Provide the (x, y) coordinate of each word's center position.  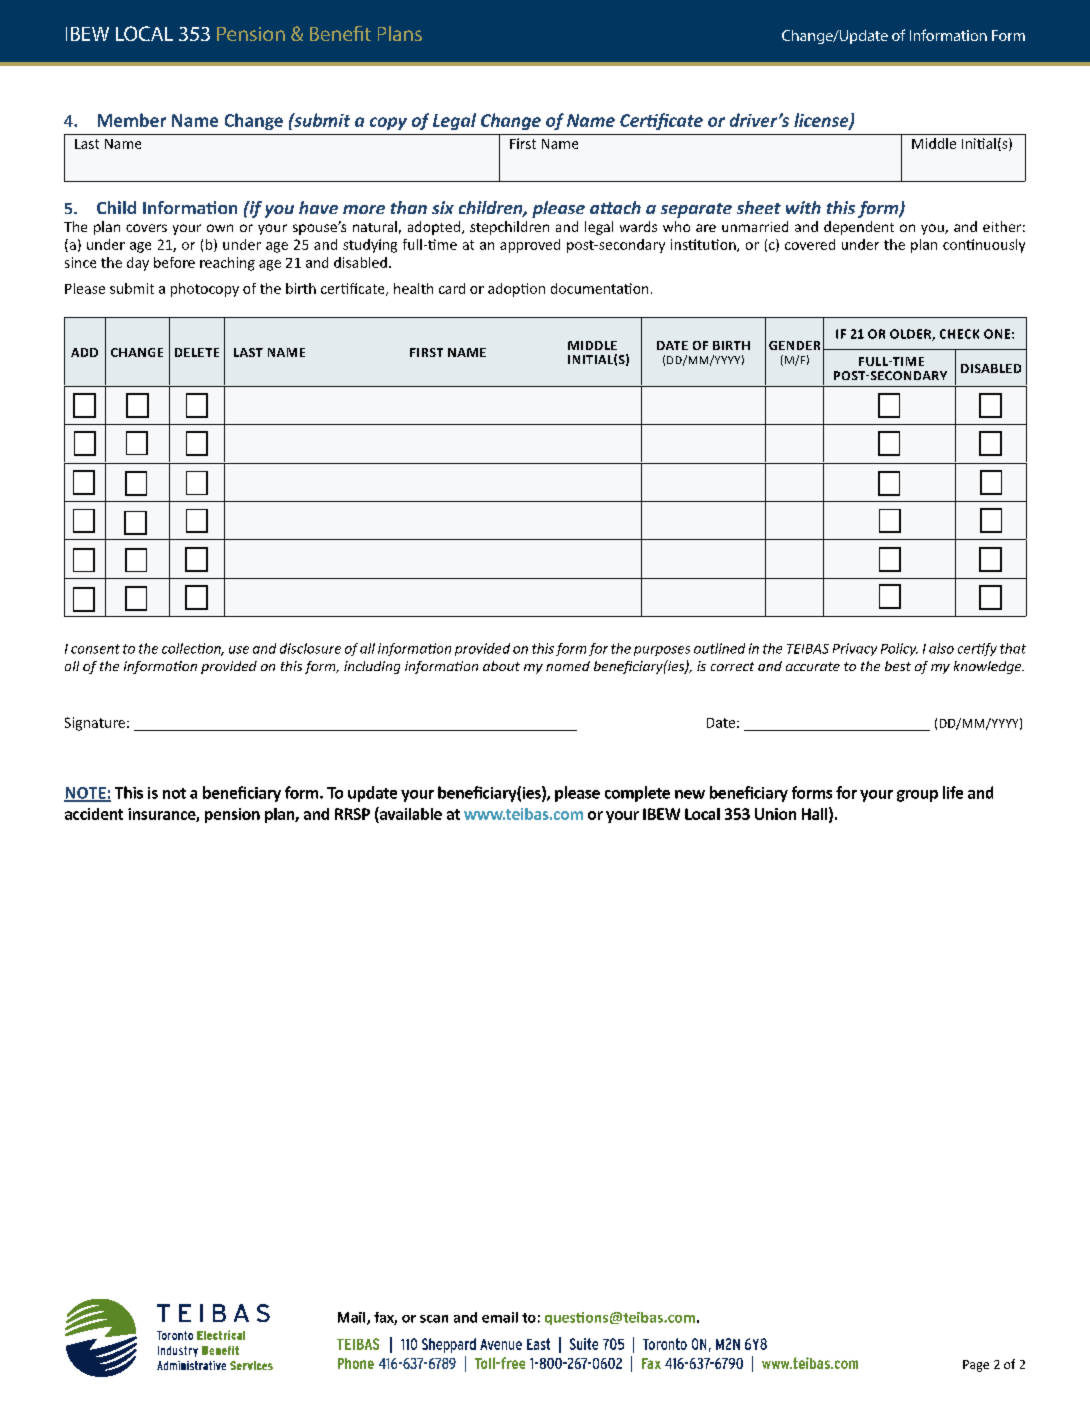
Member (132, 120)
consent (95, 649)
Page (976, 1366)
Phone (356, 1363)
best (898, 666)
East (538, 1344)
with (803, 207)
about (501, 666)
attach (615, 207)
